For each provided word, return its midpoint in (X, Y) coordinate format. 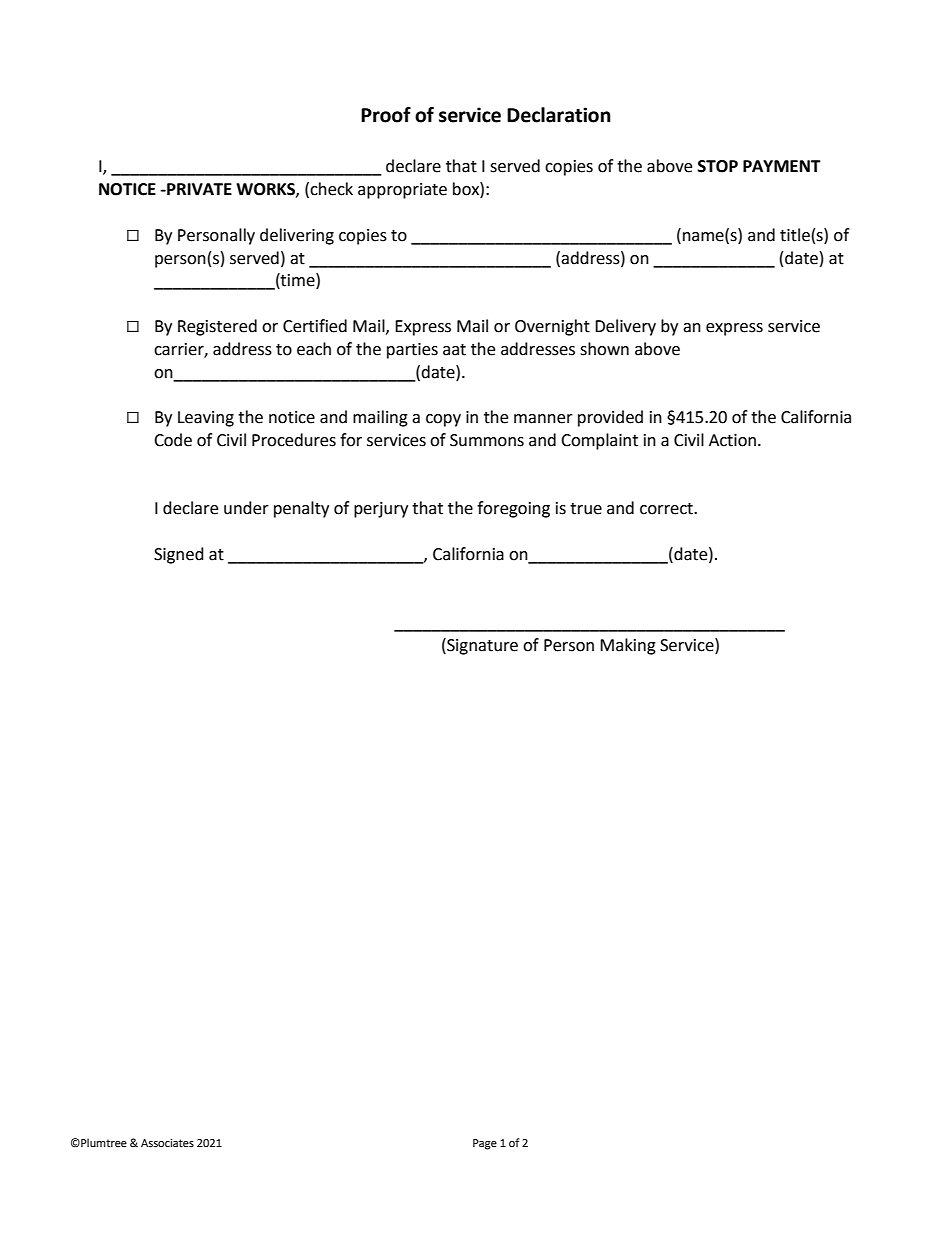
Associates (167, 1143)
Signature (481, 646)
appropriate (402, 191)
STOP (718, 166)
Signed (179, 555)
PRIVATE (198, 189)
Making (628, 646)
